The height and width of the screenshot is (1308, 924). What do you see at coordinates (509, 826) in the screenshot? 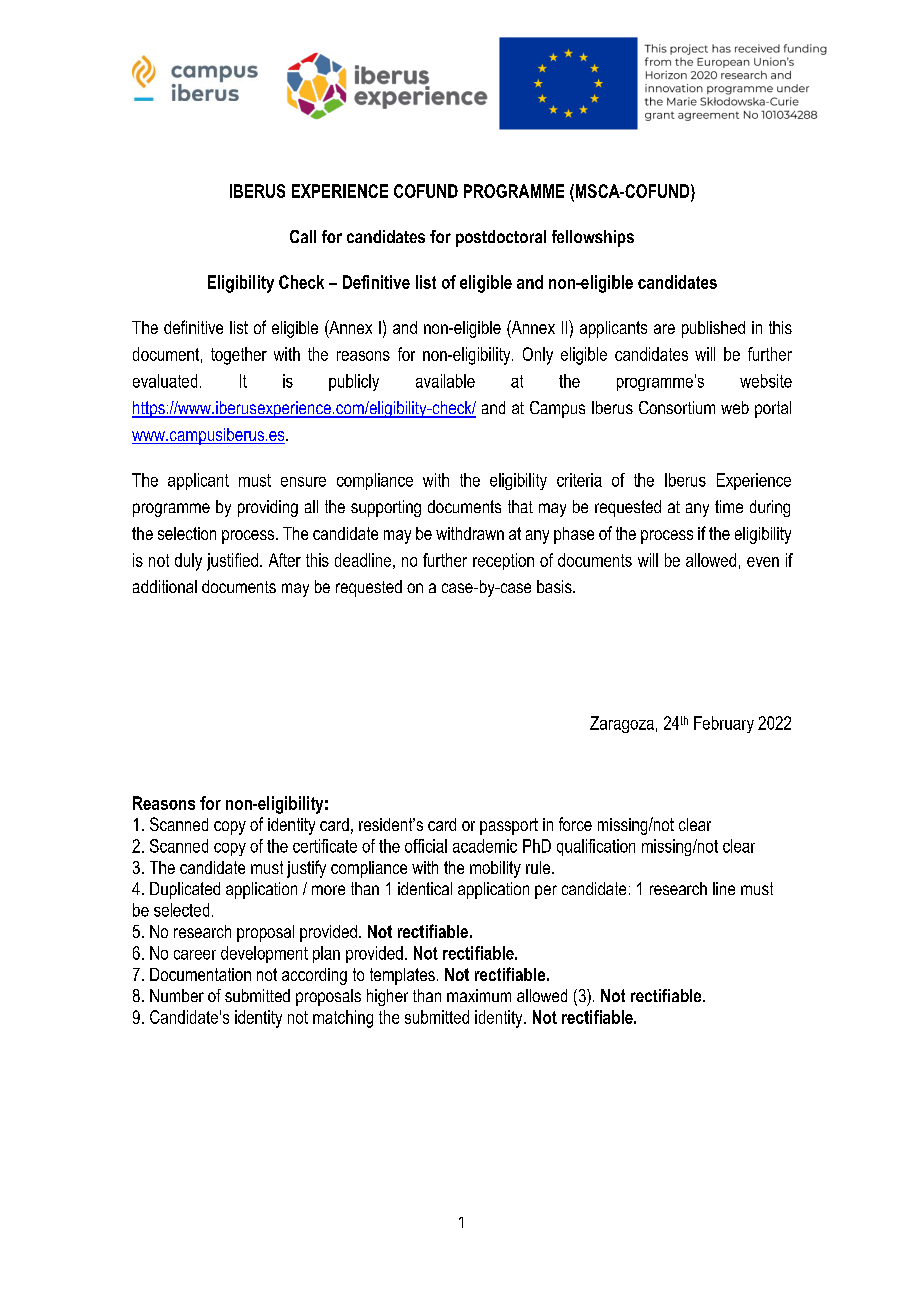
I see `passport` at bounding box center [509, 826].
